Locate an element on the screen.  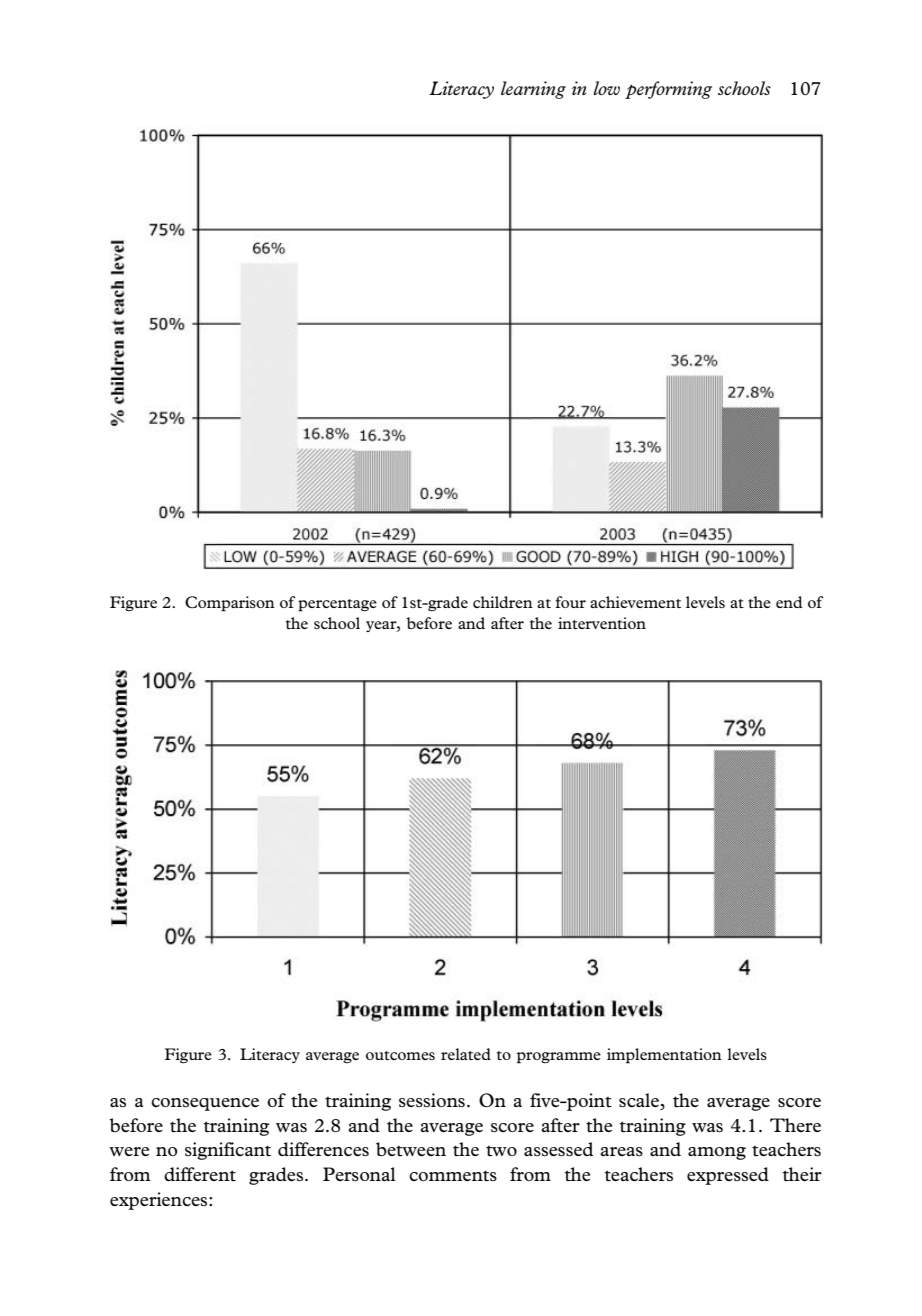
children is located at coordinates (503, 602).
